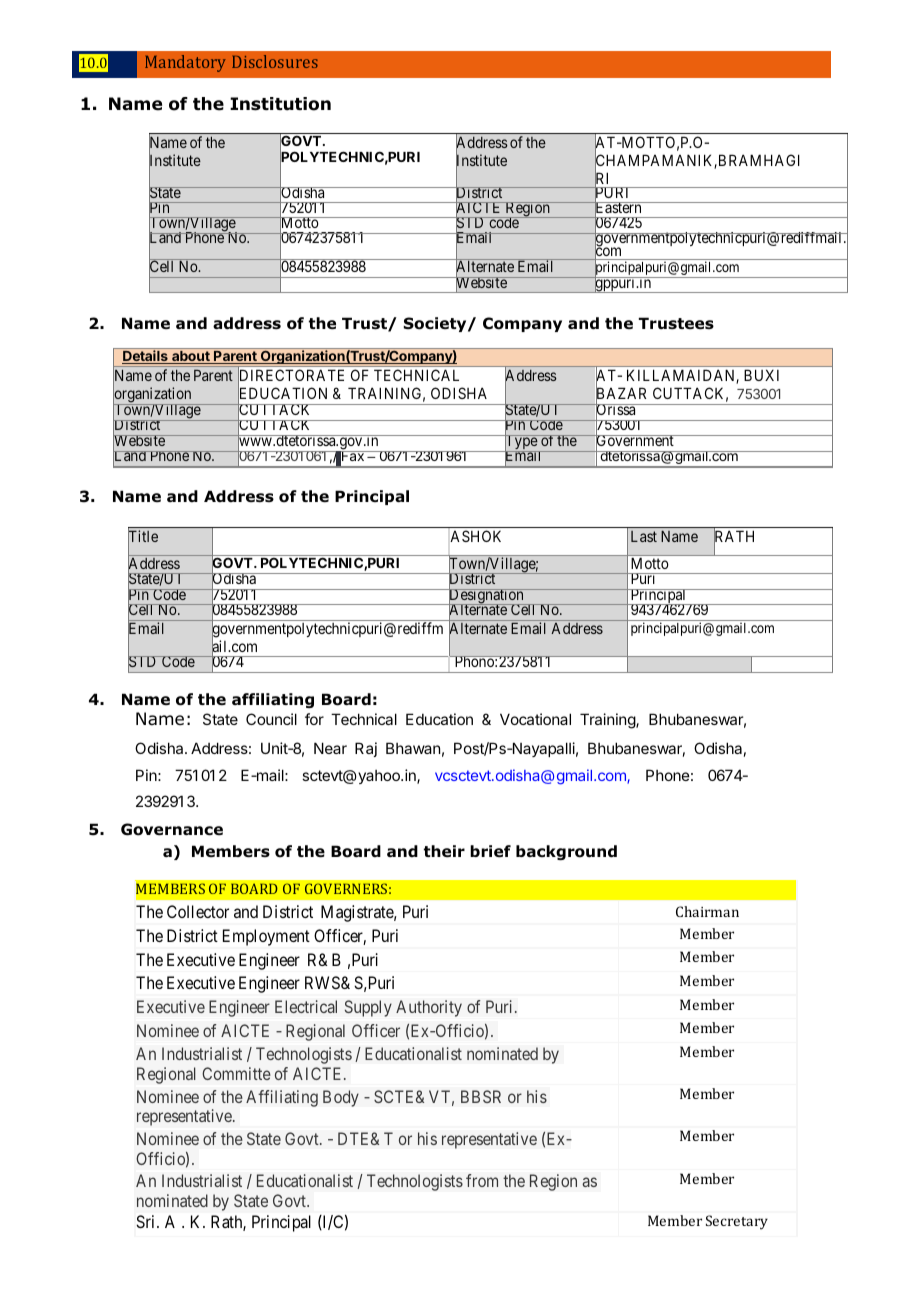 The height and width of the document is (1305, 924). Describe the element at coordinates (185, 63) in the document. I see `Mandatory` at that location.
